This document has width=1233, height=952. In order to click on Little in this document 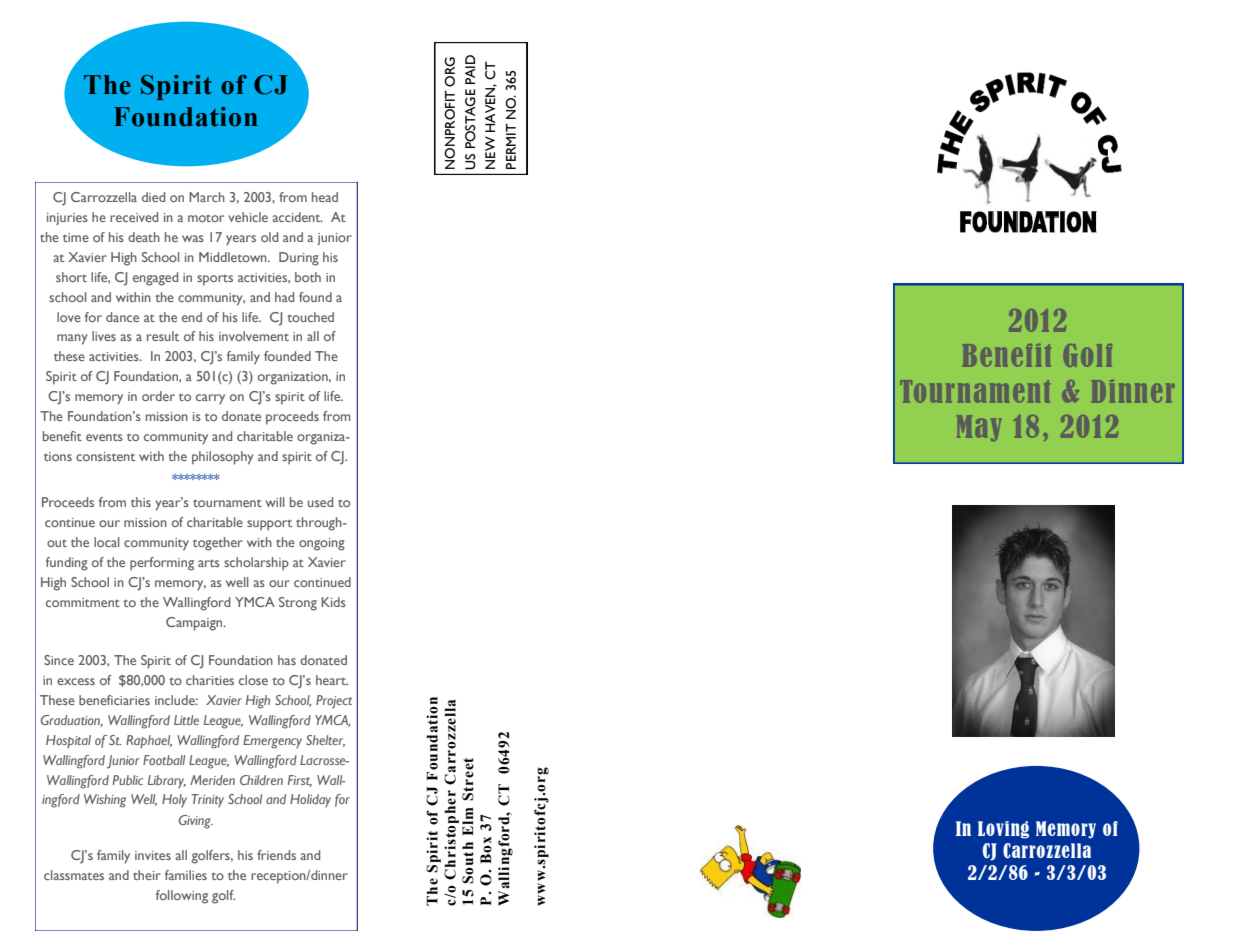, I will do `click(186, 720)`.
